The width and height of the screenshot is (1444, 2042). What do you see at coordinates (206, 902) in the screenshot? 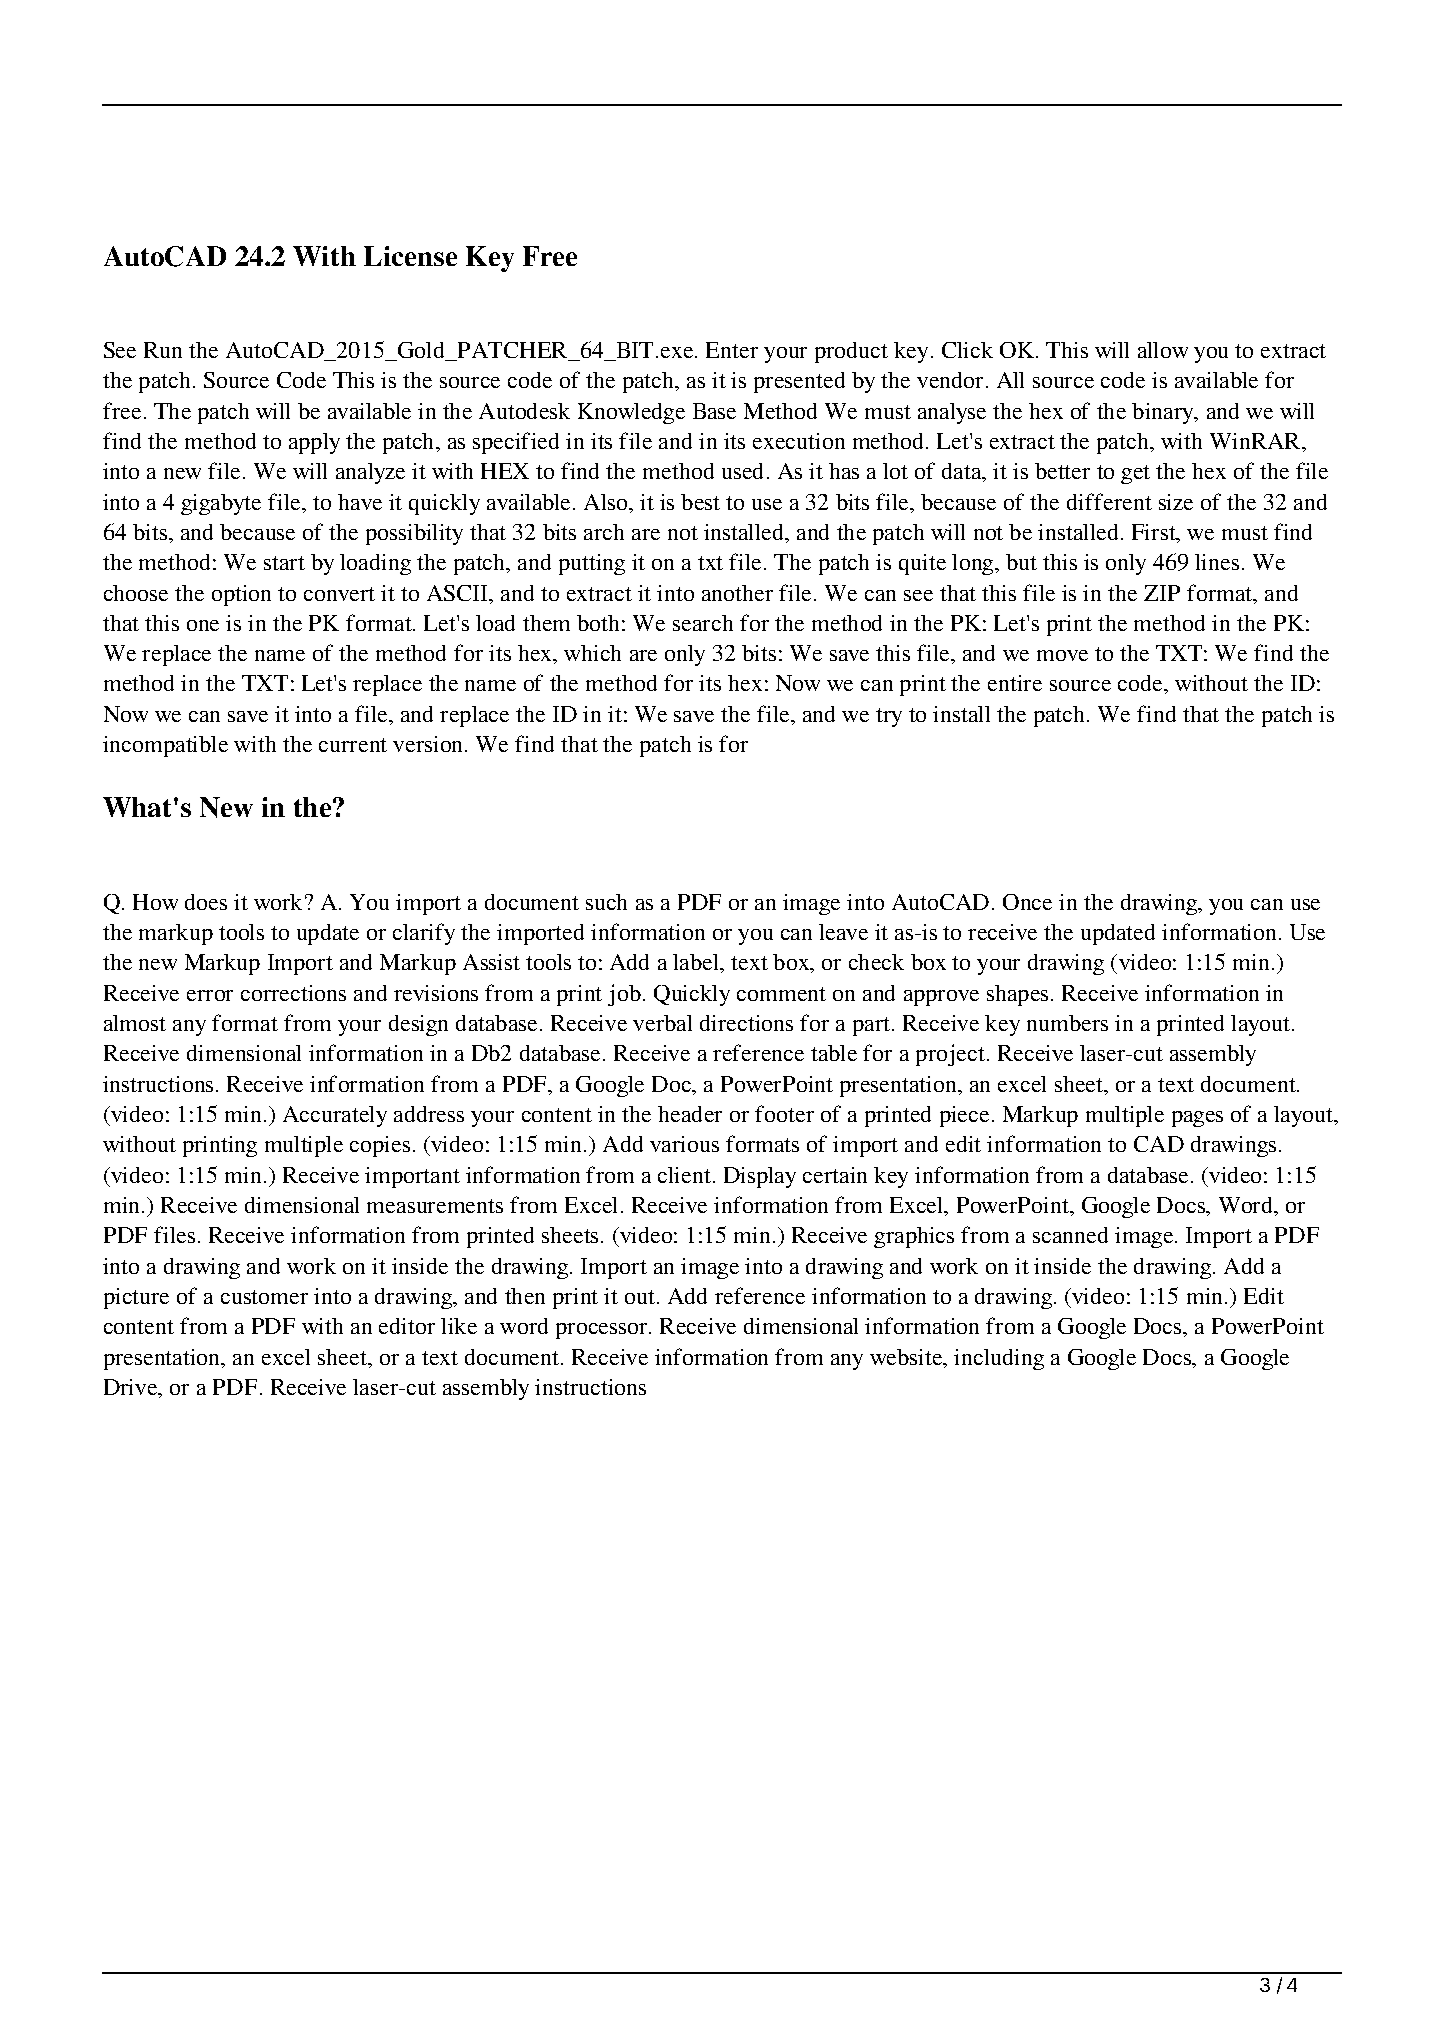
I see `does` at bounding box center [206, 902].
